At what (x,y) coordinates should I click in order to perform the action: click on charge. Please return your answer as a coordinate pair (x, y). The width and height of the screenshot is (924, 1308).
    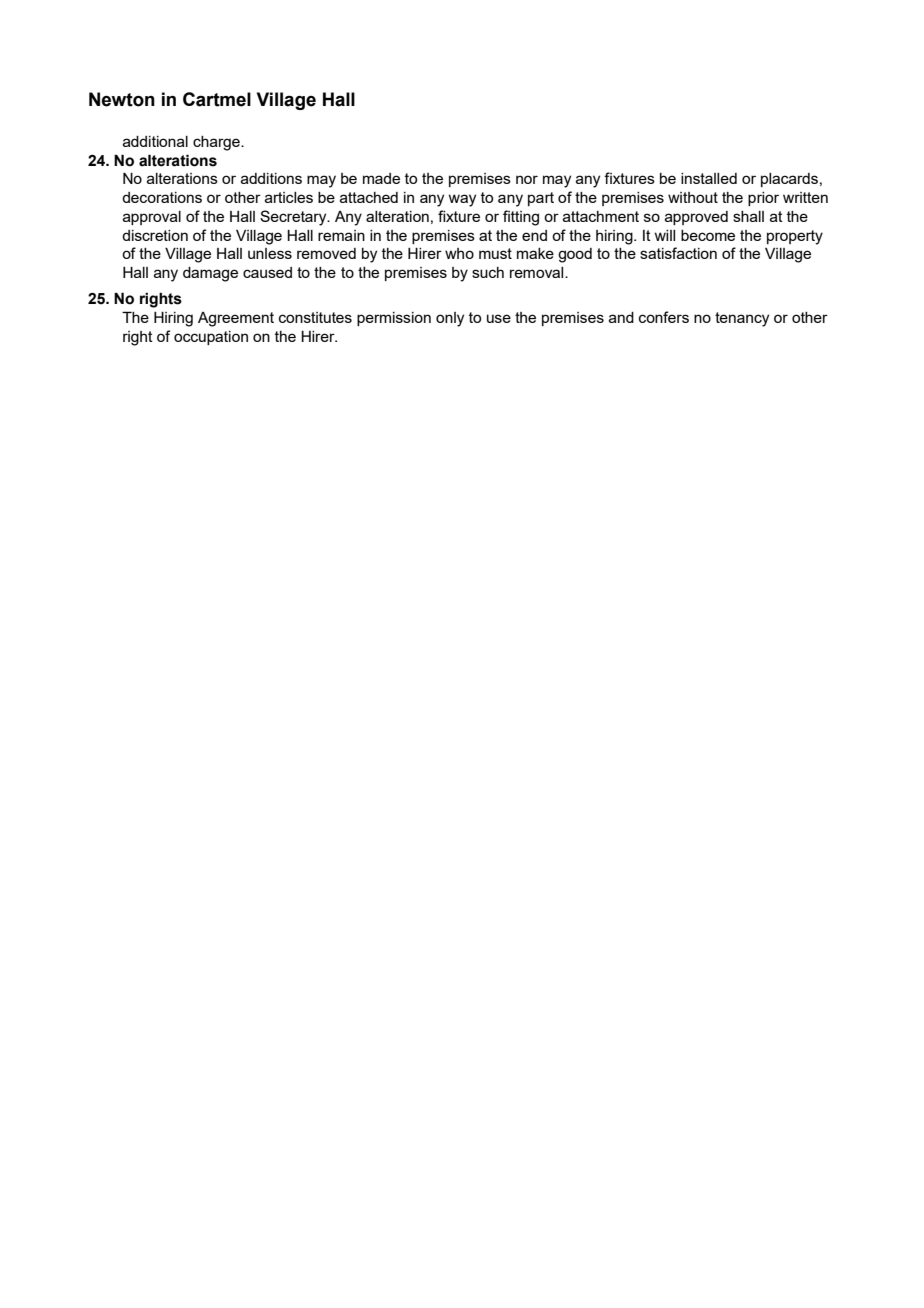
    Looking at the image, I should click on (217, 143).
